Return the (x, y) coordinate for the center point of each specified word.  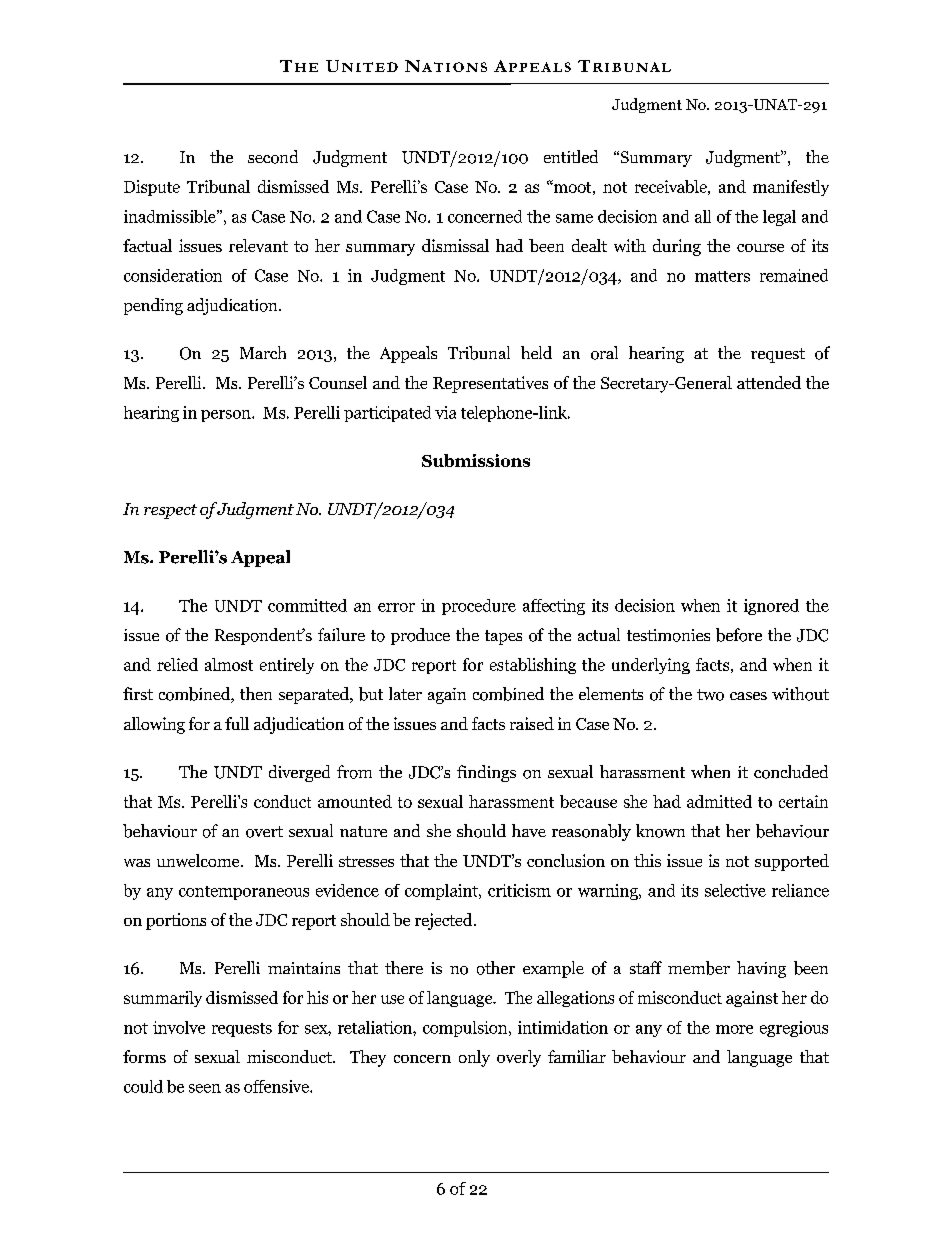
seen (205, 1088)
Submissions (476, 460)
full (237, 723)
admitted (719, 801)
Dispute (152, 188)
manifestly (791, 188)
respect (170, 511)
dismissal (455, 245)
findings (486, 773)
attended (769, 382)
